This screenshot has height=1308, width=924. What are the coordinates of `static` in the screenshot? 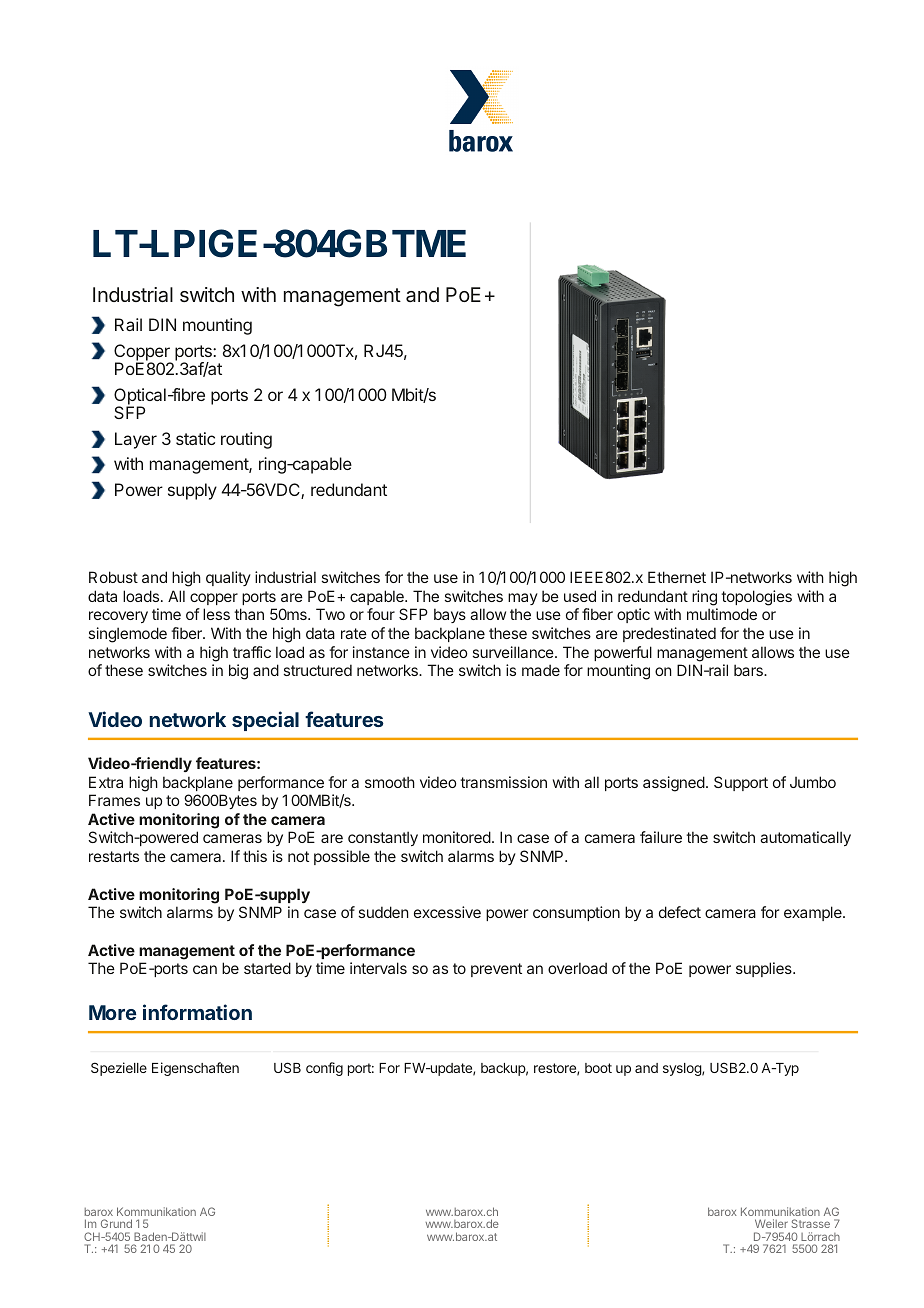 It's located at (195, 438).
